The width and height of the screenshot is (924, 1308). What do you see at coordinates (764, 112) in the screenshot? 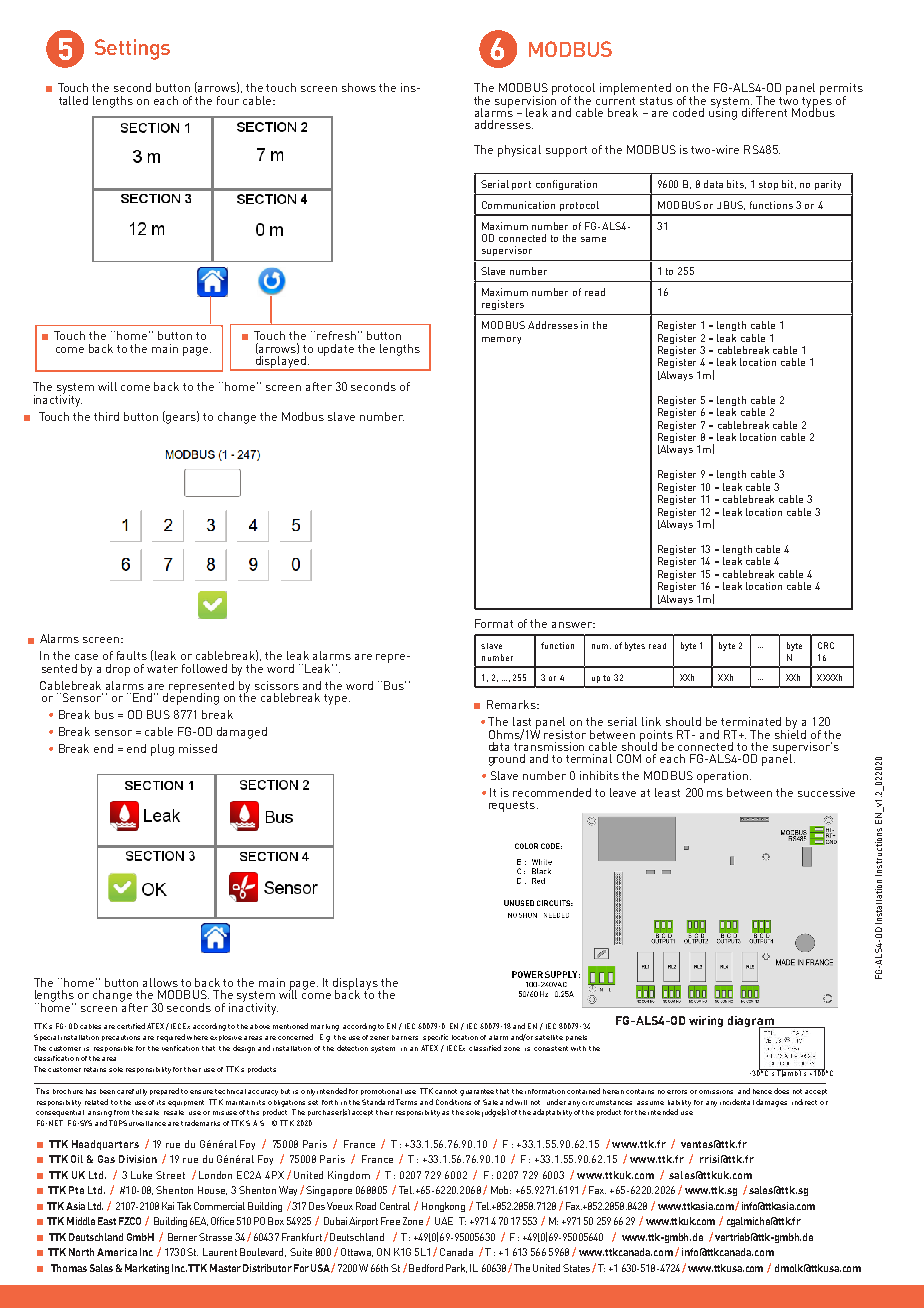
I see `different` at bounding box center [764, 112].
